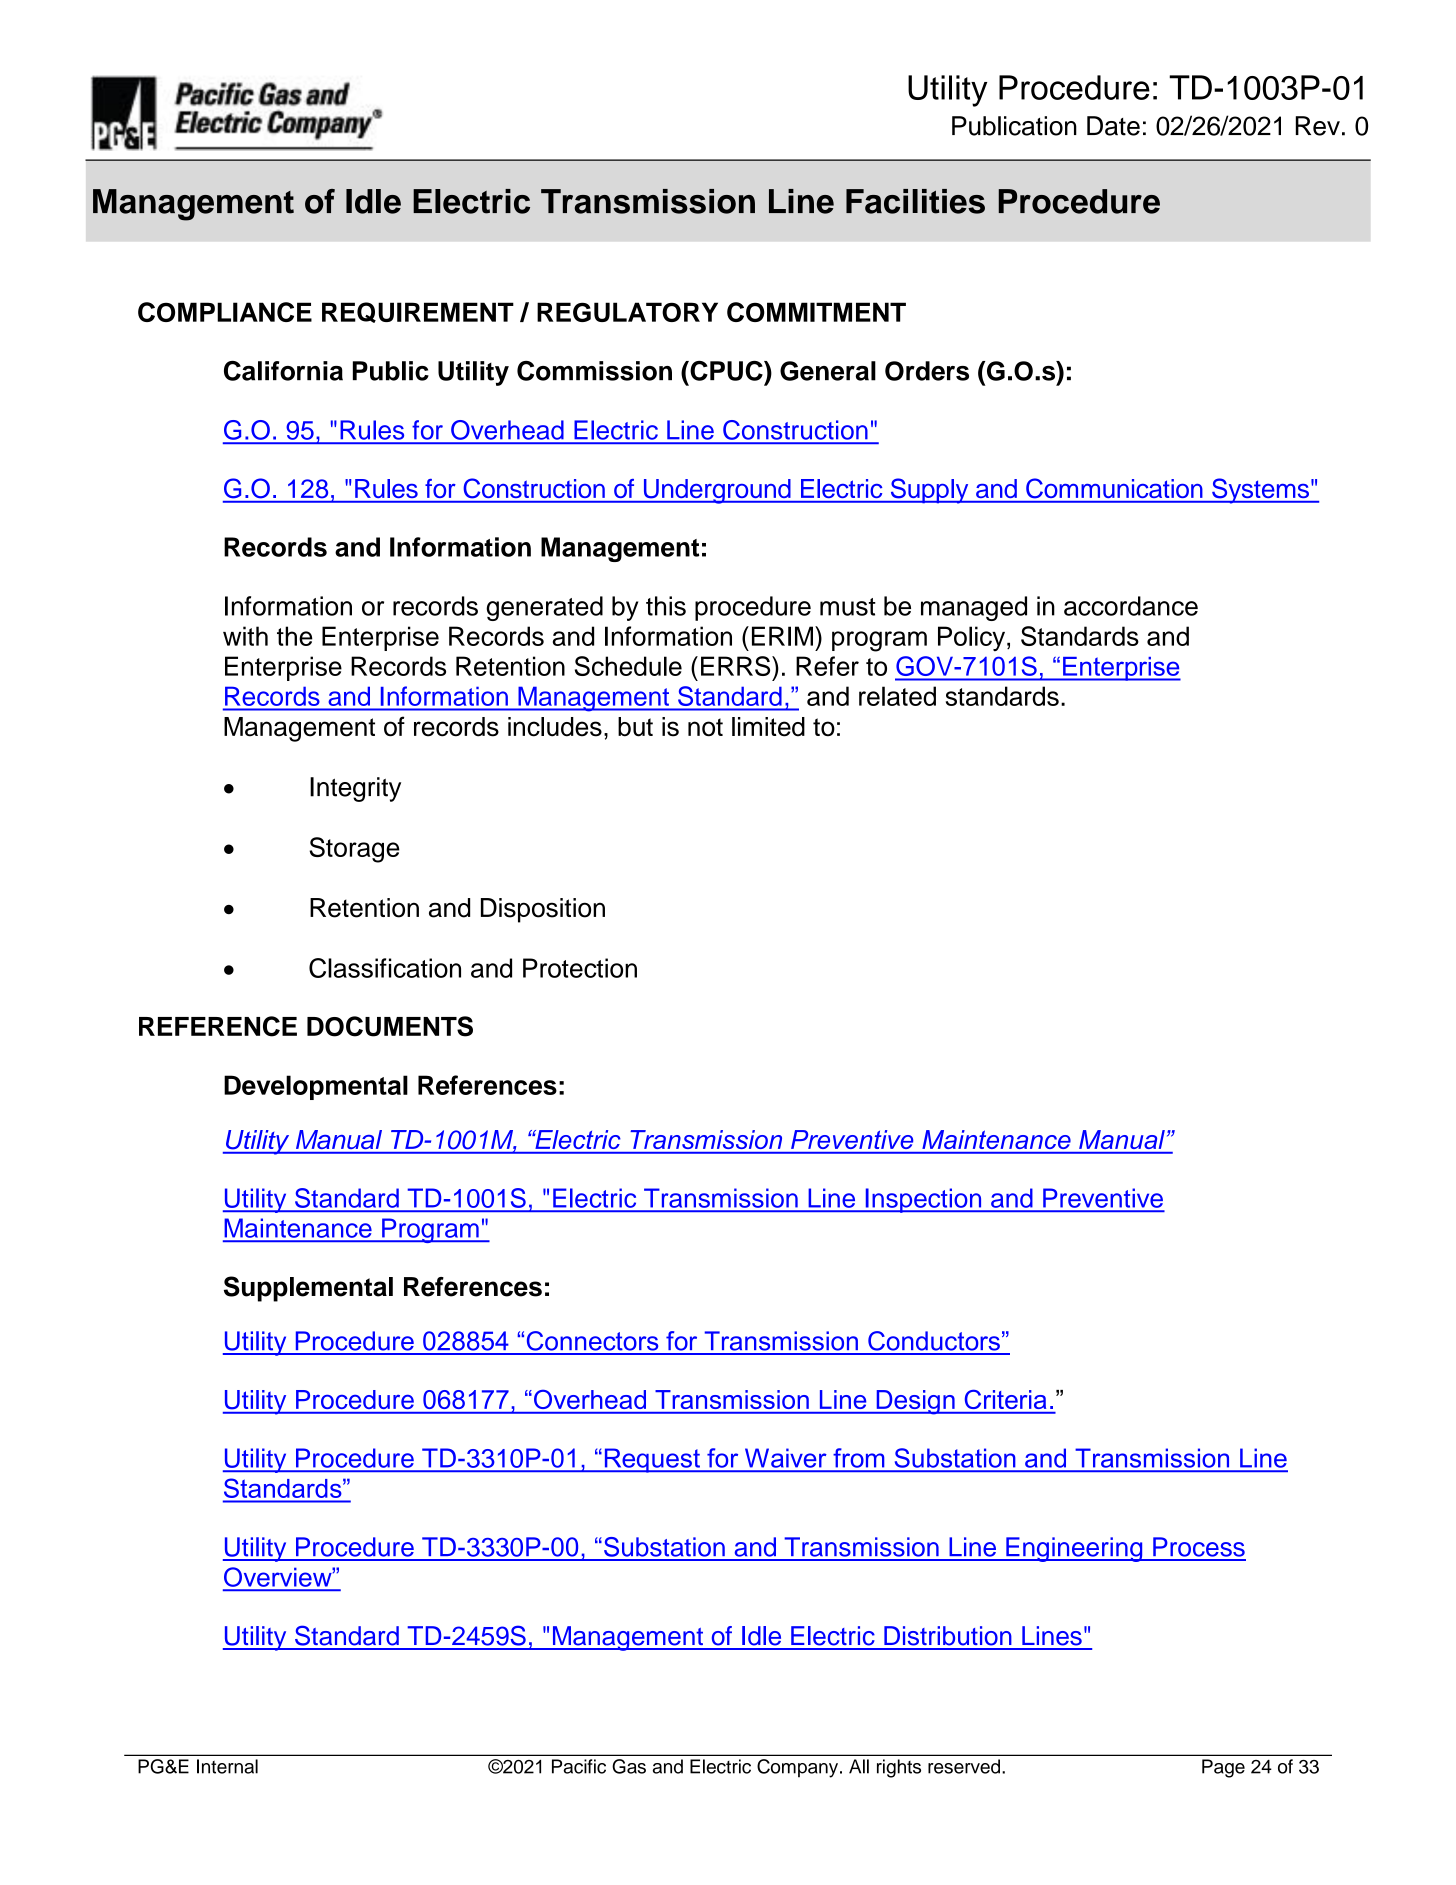  I want to click on Supplemental, so click(308, 1289).
